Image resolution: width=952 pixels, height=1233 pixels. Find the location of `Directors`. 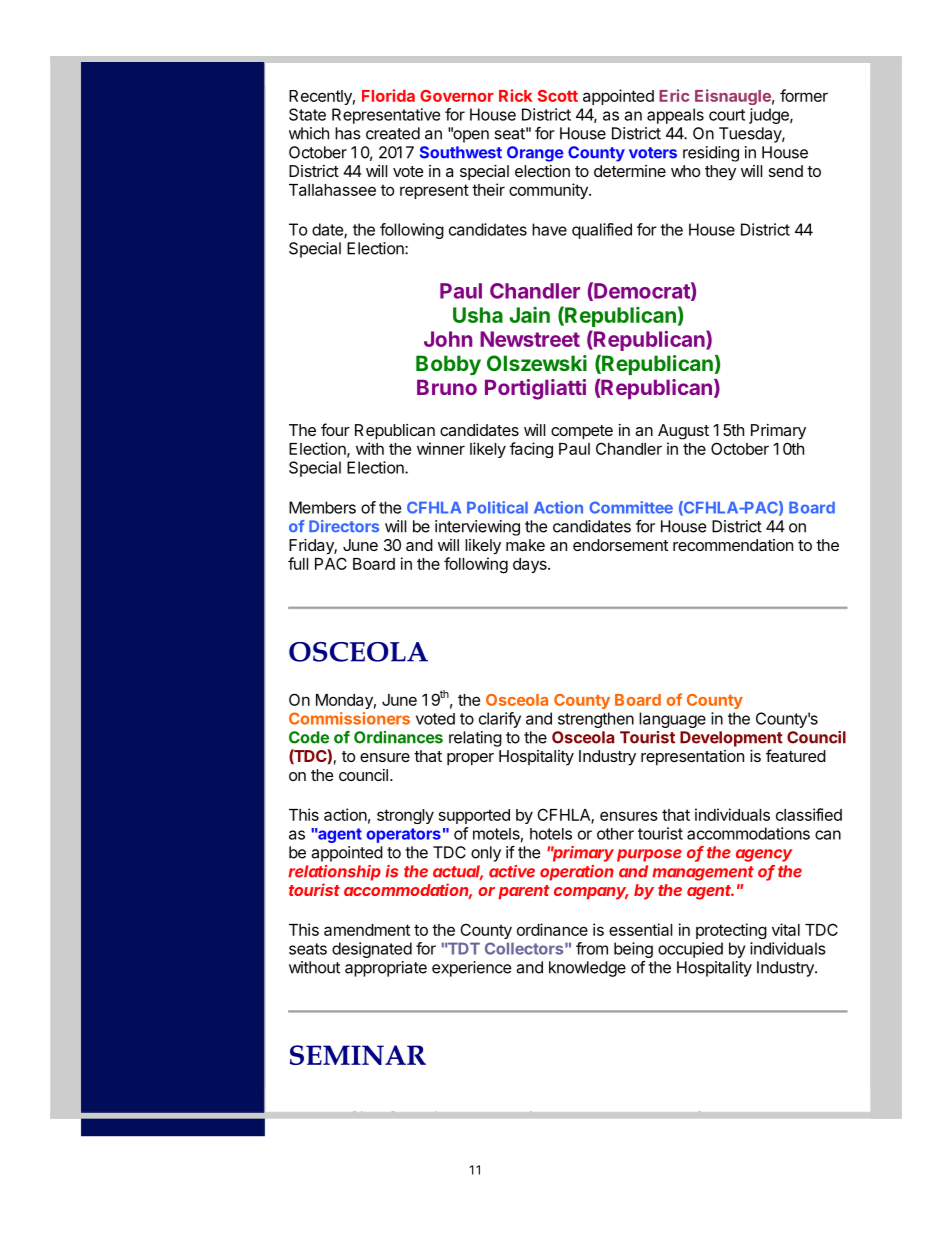

Directors is located at coordinates (344, 526).
